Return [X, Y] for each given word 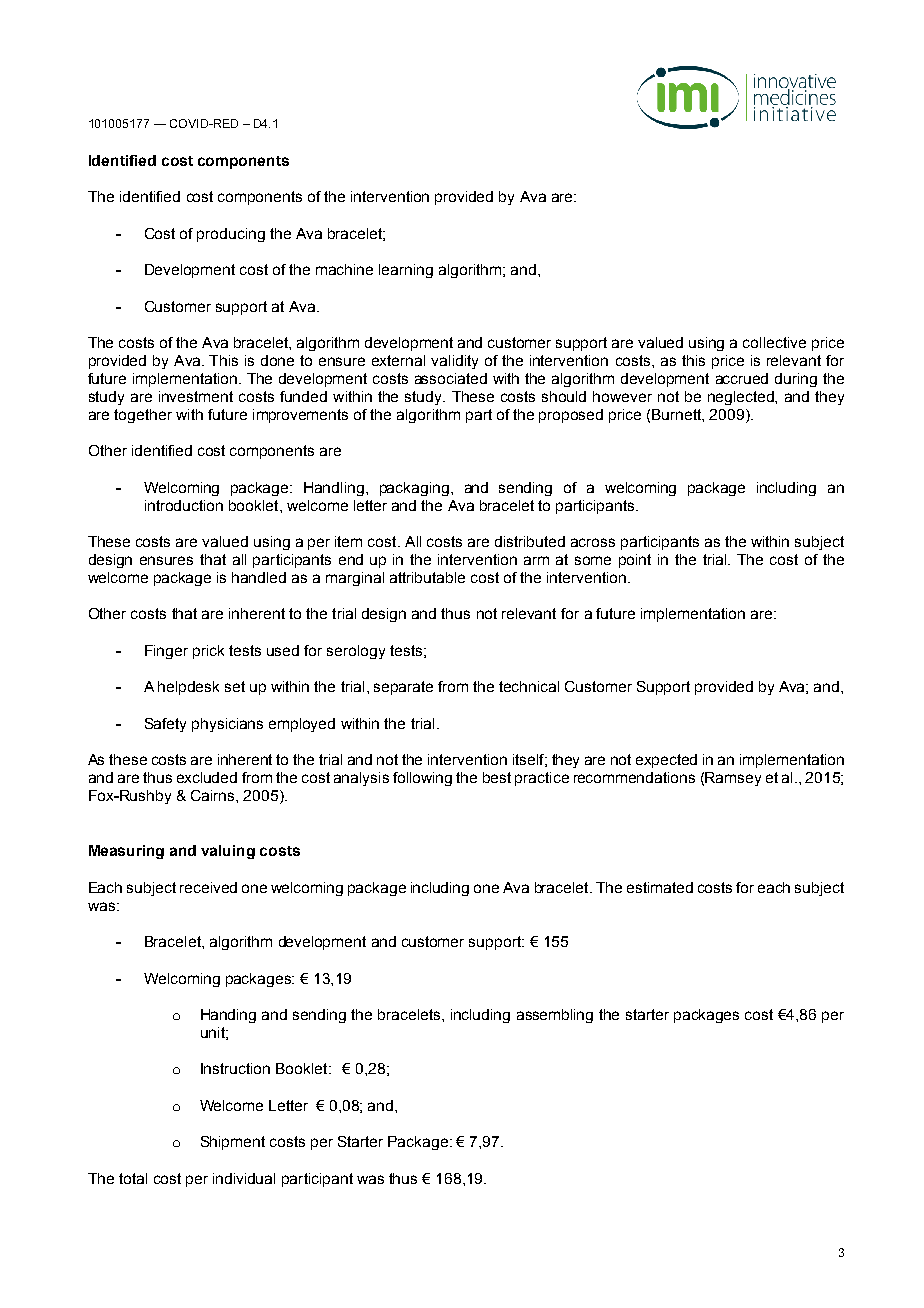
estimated [660, 887]
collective [774, 342]
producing [231, 235]
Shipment [233, 1143]
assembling [555, 1016]
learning [406, 271]
